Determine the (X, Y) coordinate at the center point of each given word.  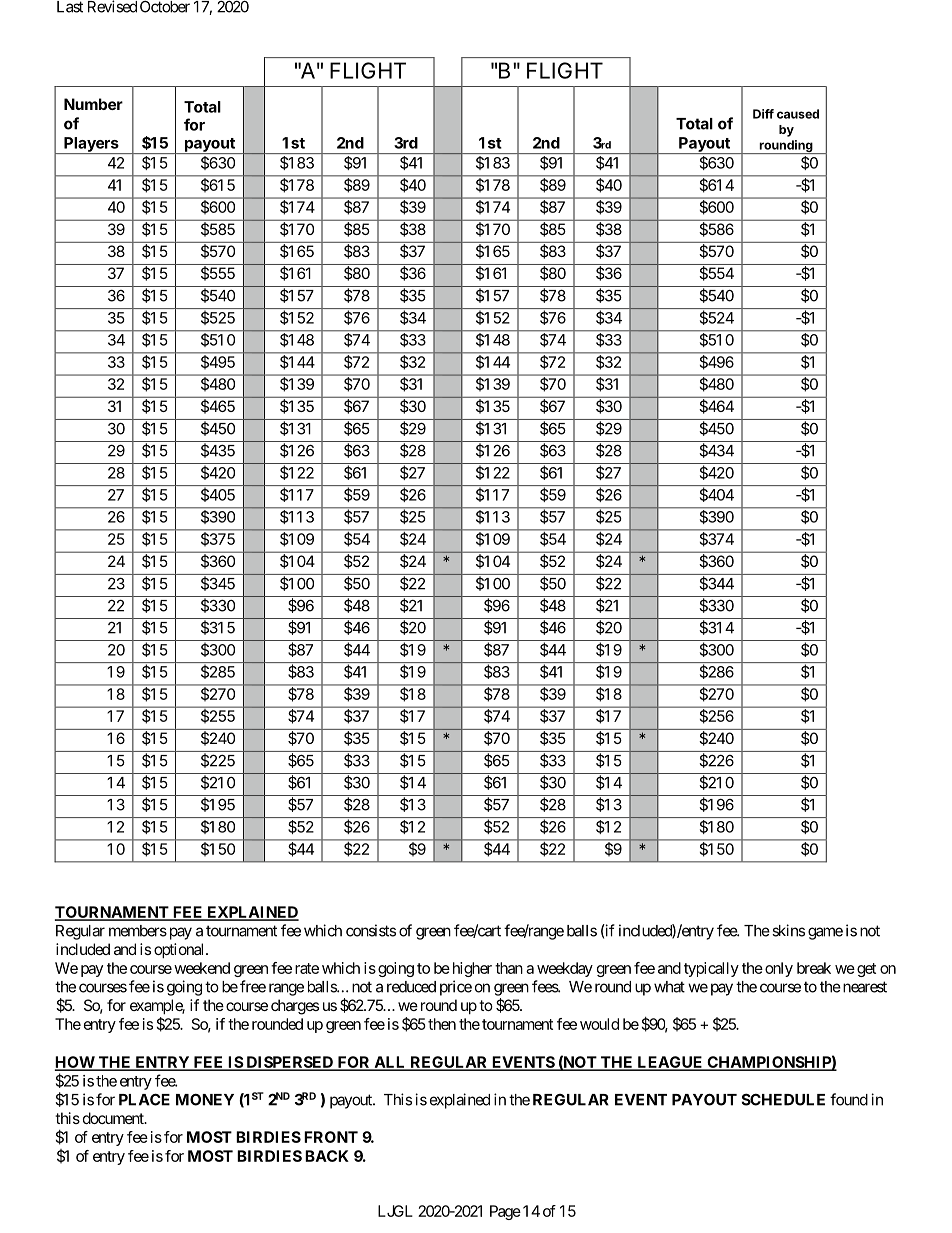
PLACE (144, 1099)
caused (798, 114)
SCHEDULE (783, 1099)
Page (505, 1212)
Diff (763, 114)
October (165, 7)
